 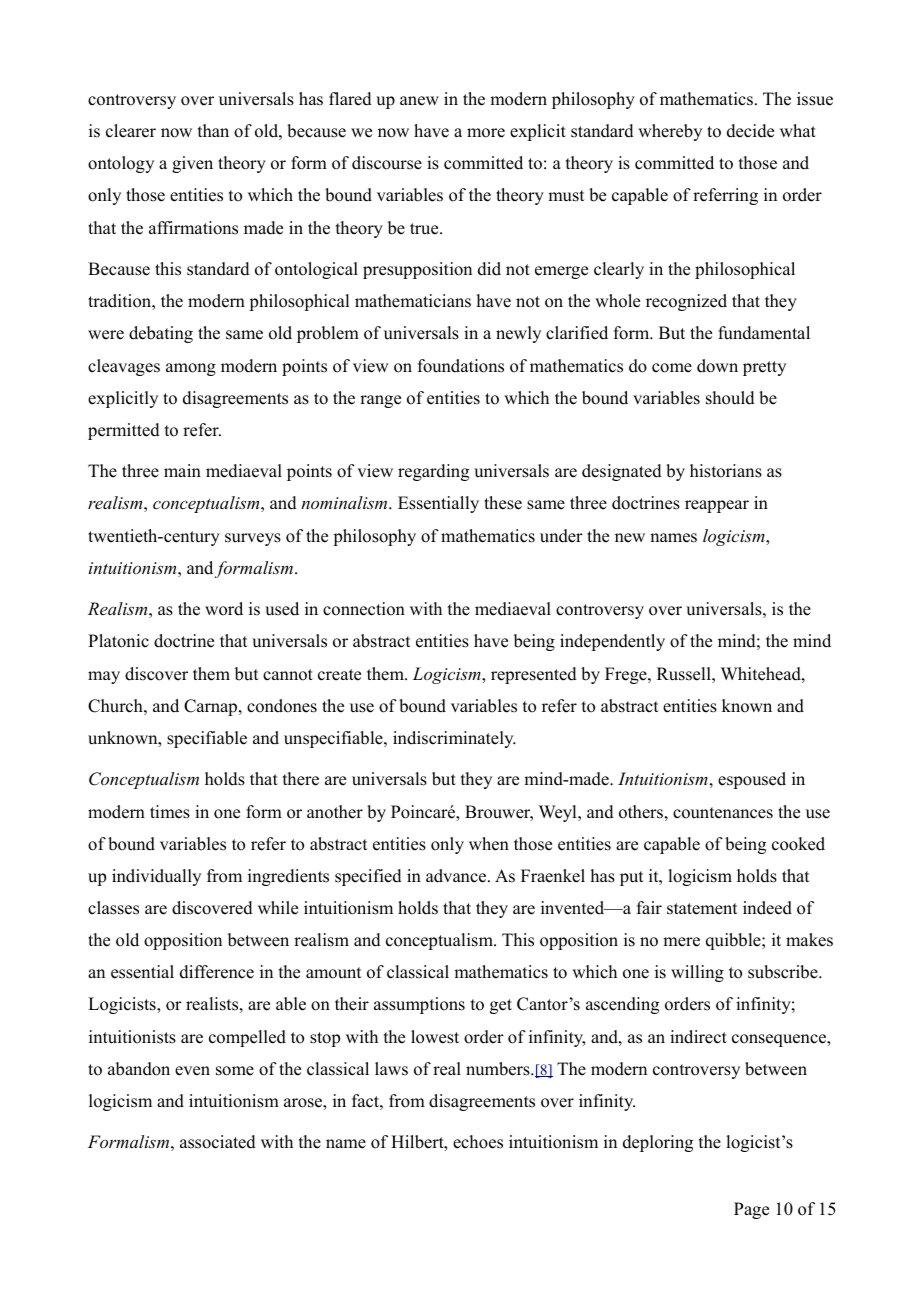 What do you see at coordinates (750, 131) in the screenshot?
I see `decide` at bounding box center [750, 131].
